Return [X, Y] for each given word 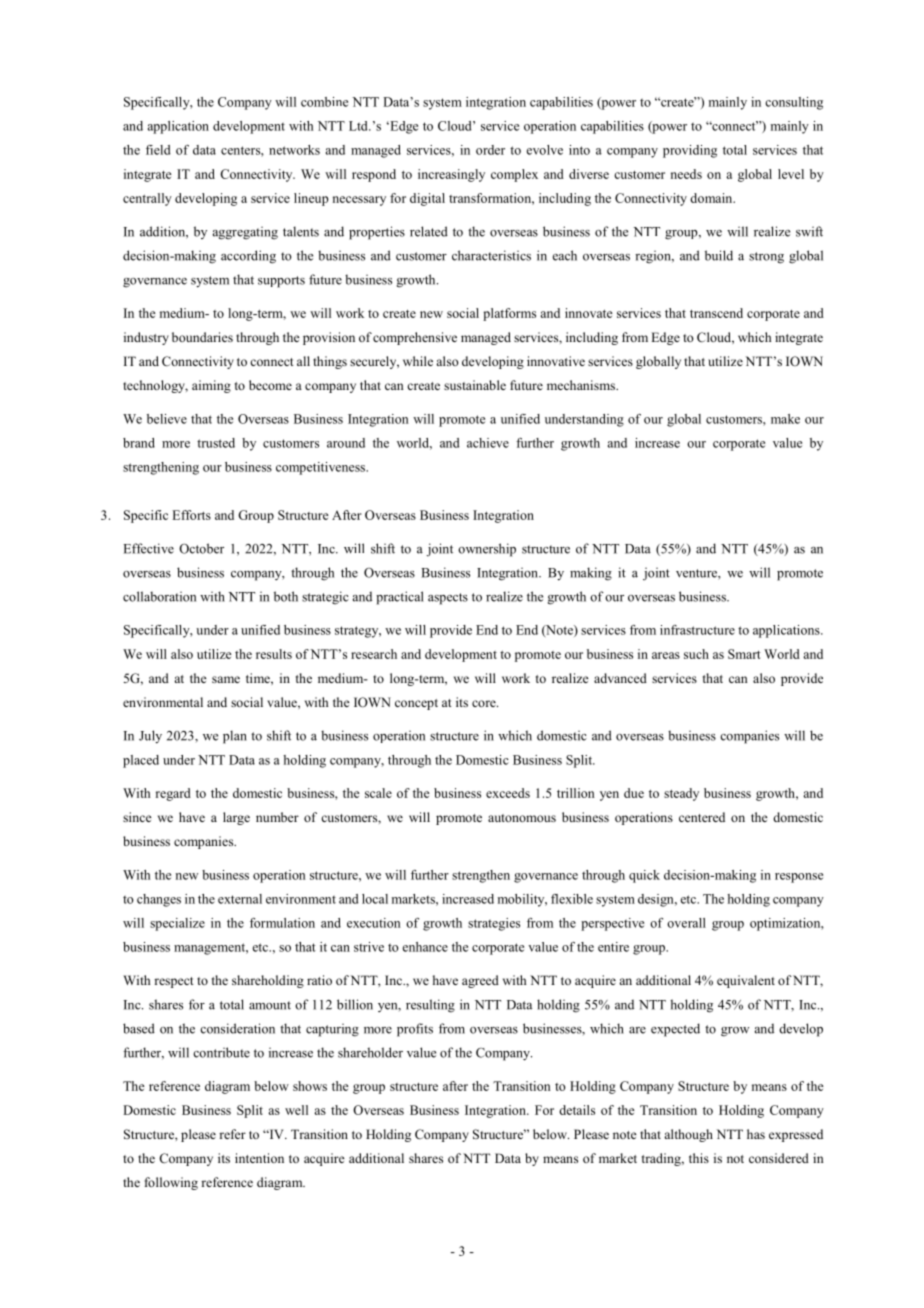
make [785, 419]
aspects [448, 599]
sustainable [475, 385]
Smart [744, 654]
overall [686, 923]
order [490, 150]
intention [259, 1158]
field [158, 150]
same [226, 679]
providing [690, 151]
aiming [211, 386]
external [240, 899]
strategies [494, 924]
